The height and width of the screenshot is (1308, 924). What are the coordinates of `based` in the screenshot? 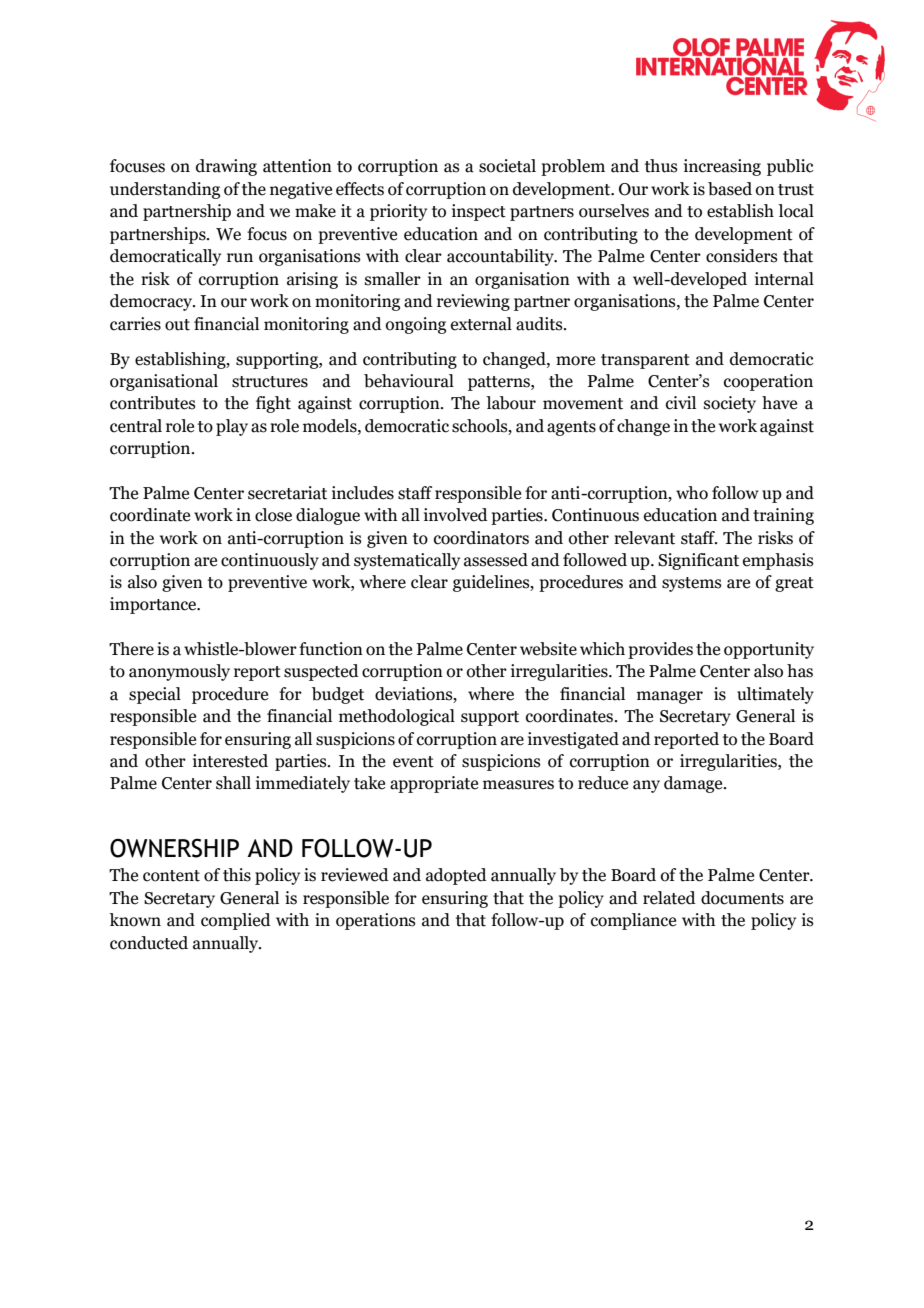 It's located at (730, 189).
